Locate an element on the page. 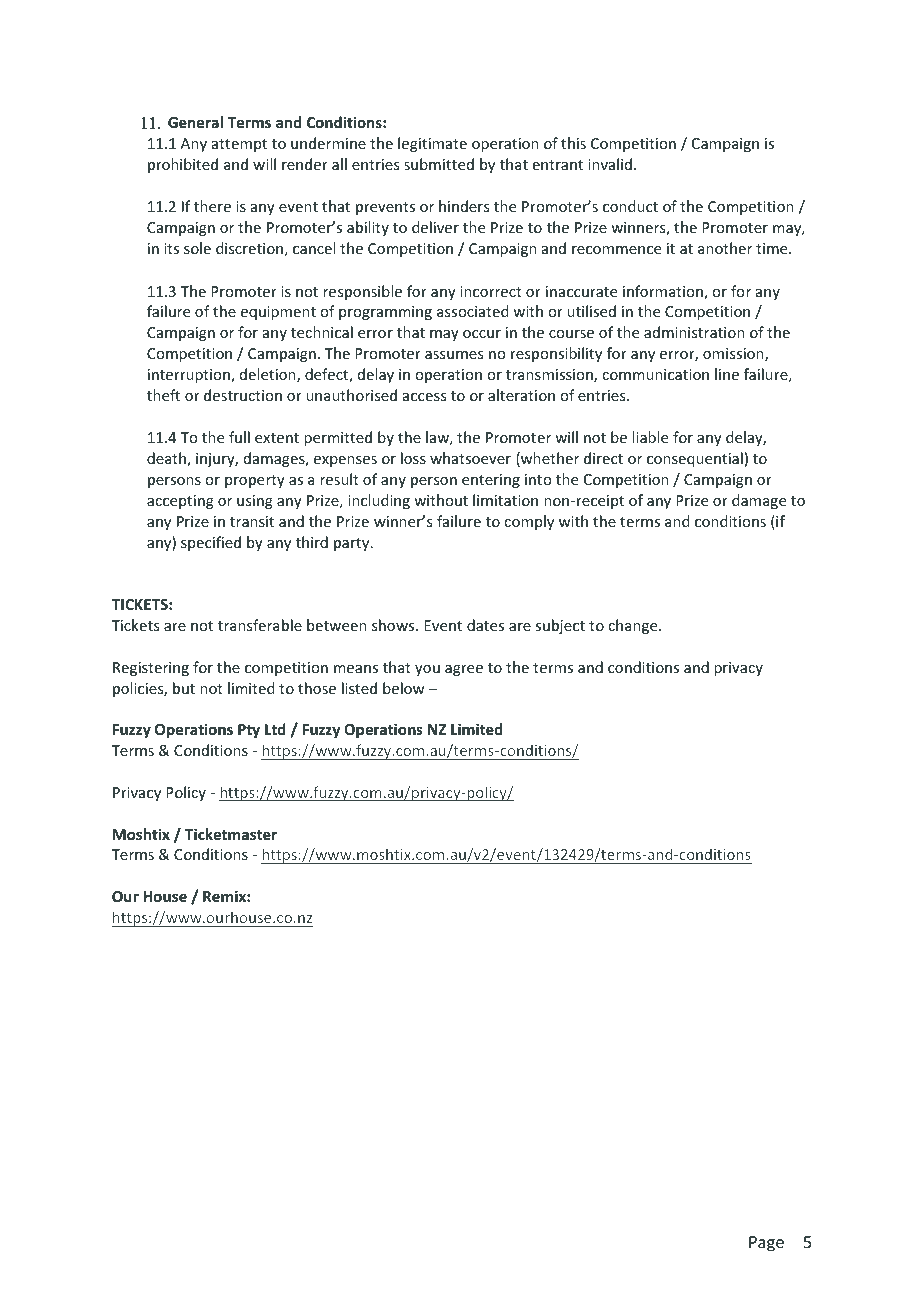  full is located at coordinates (239, 437).
